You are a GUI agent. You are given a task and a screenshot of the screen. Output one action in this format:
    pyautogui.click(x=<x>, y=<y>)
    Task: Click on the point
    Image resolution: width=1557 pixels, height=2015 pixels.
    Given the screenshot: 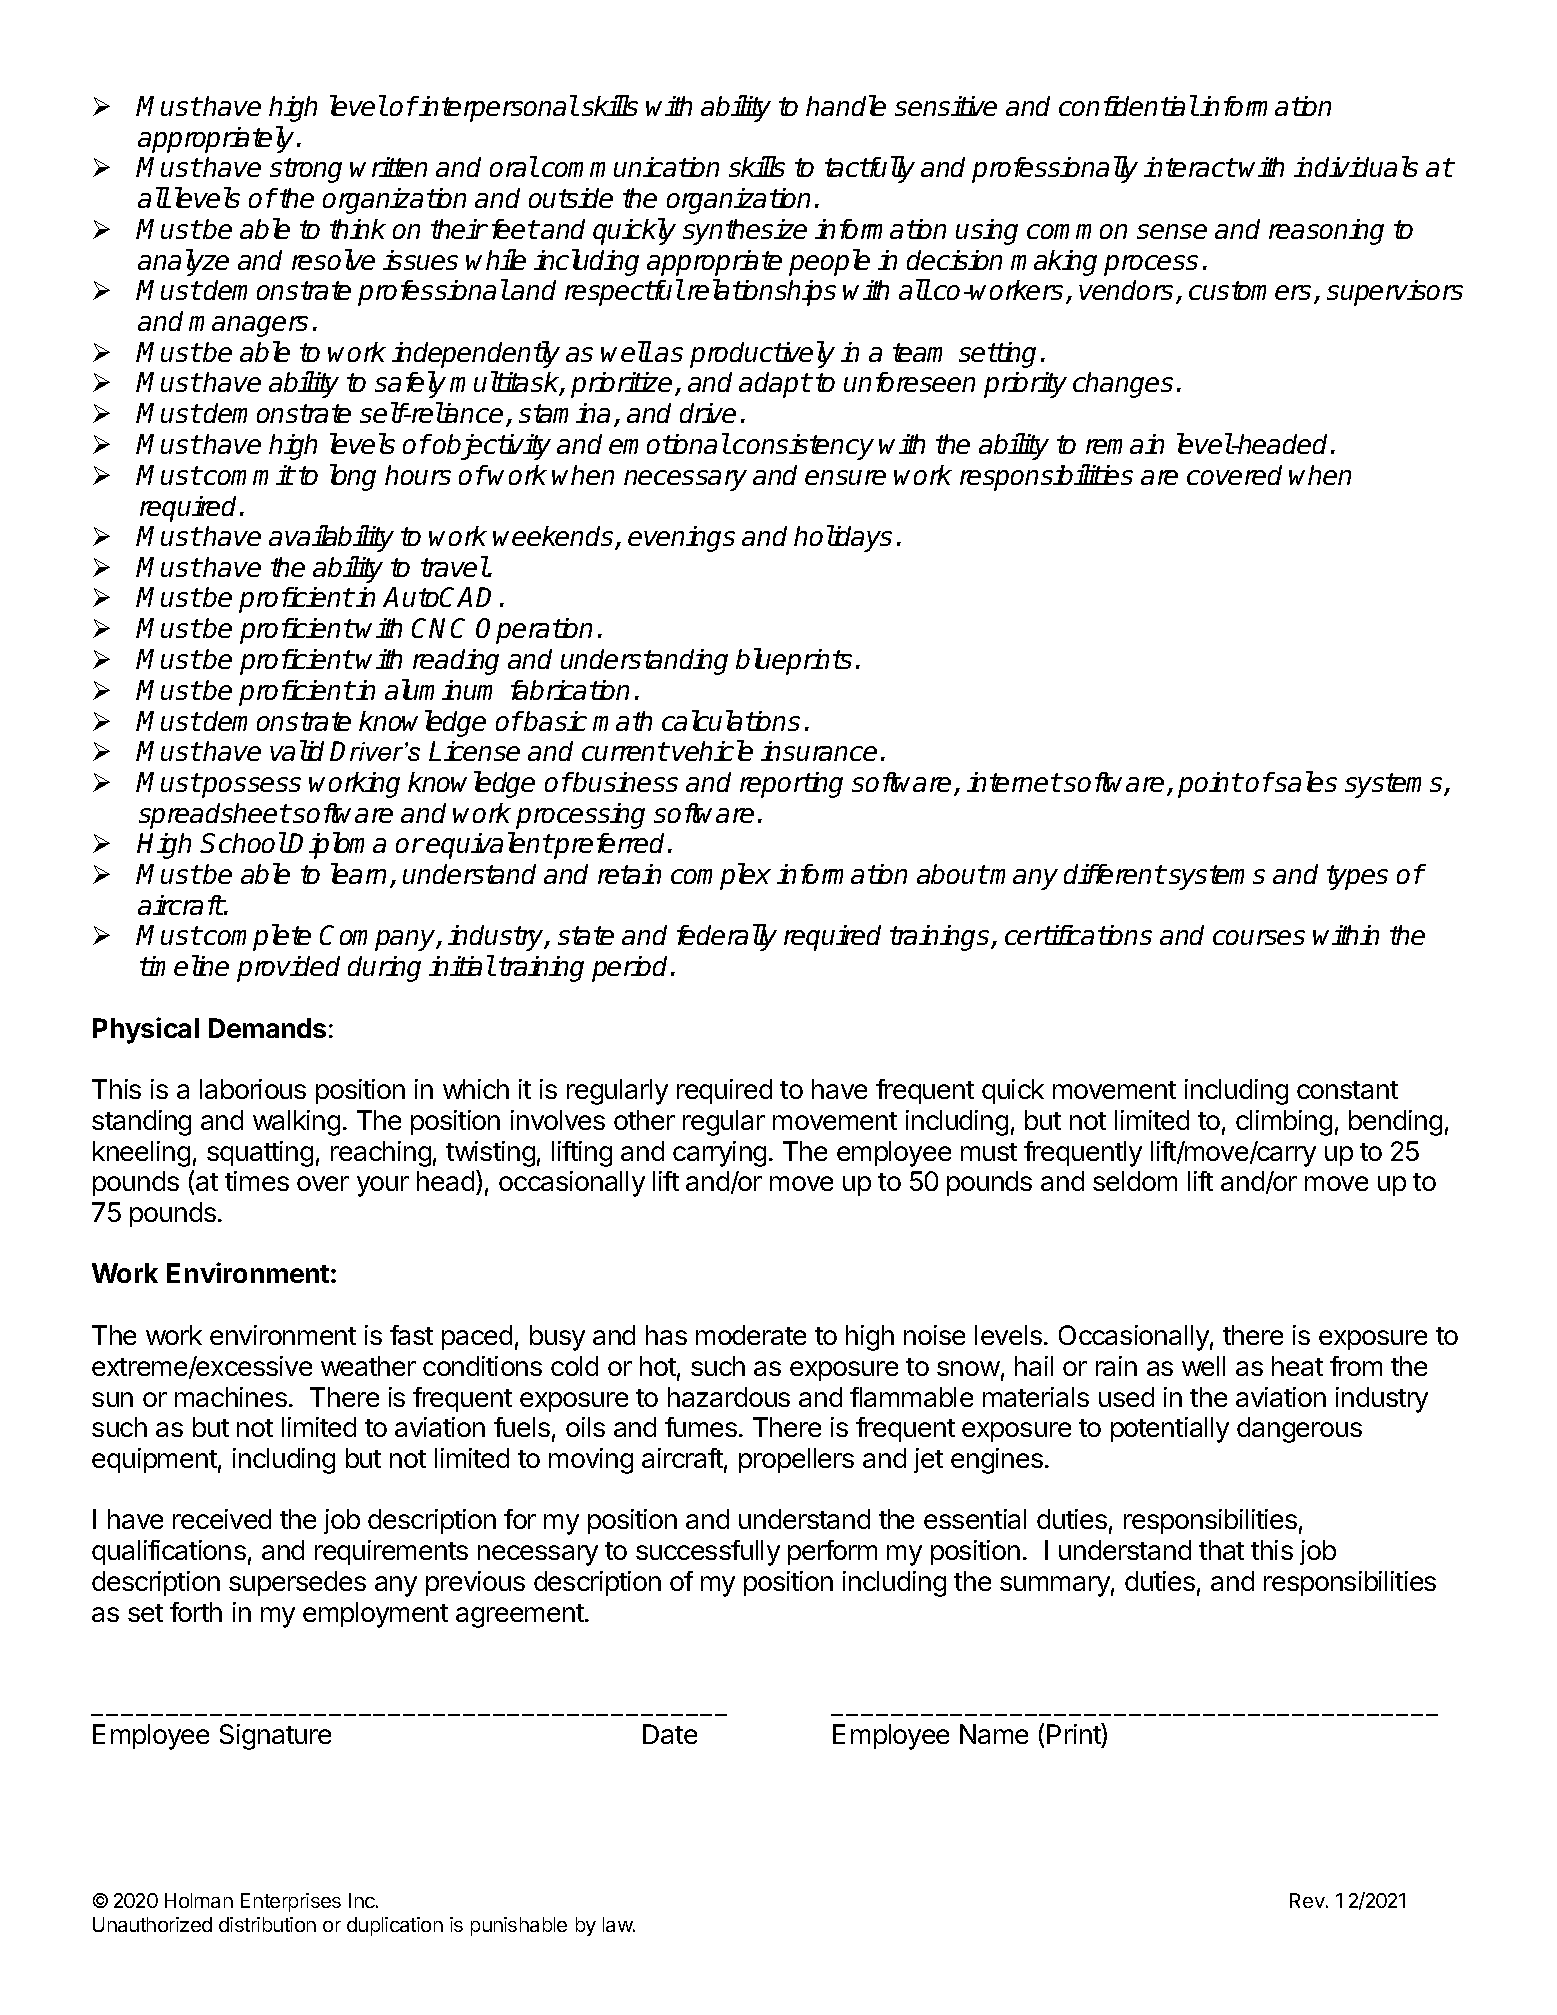 What is the action you would take?
    pyautogui.click(x=1210, y=785)
